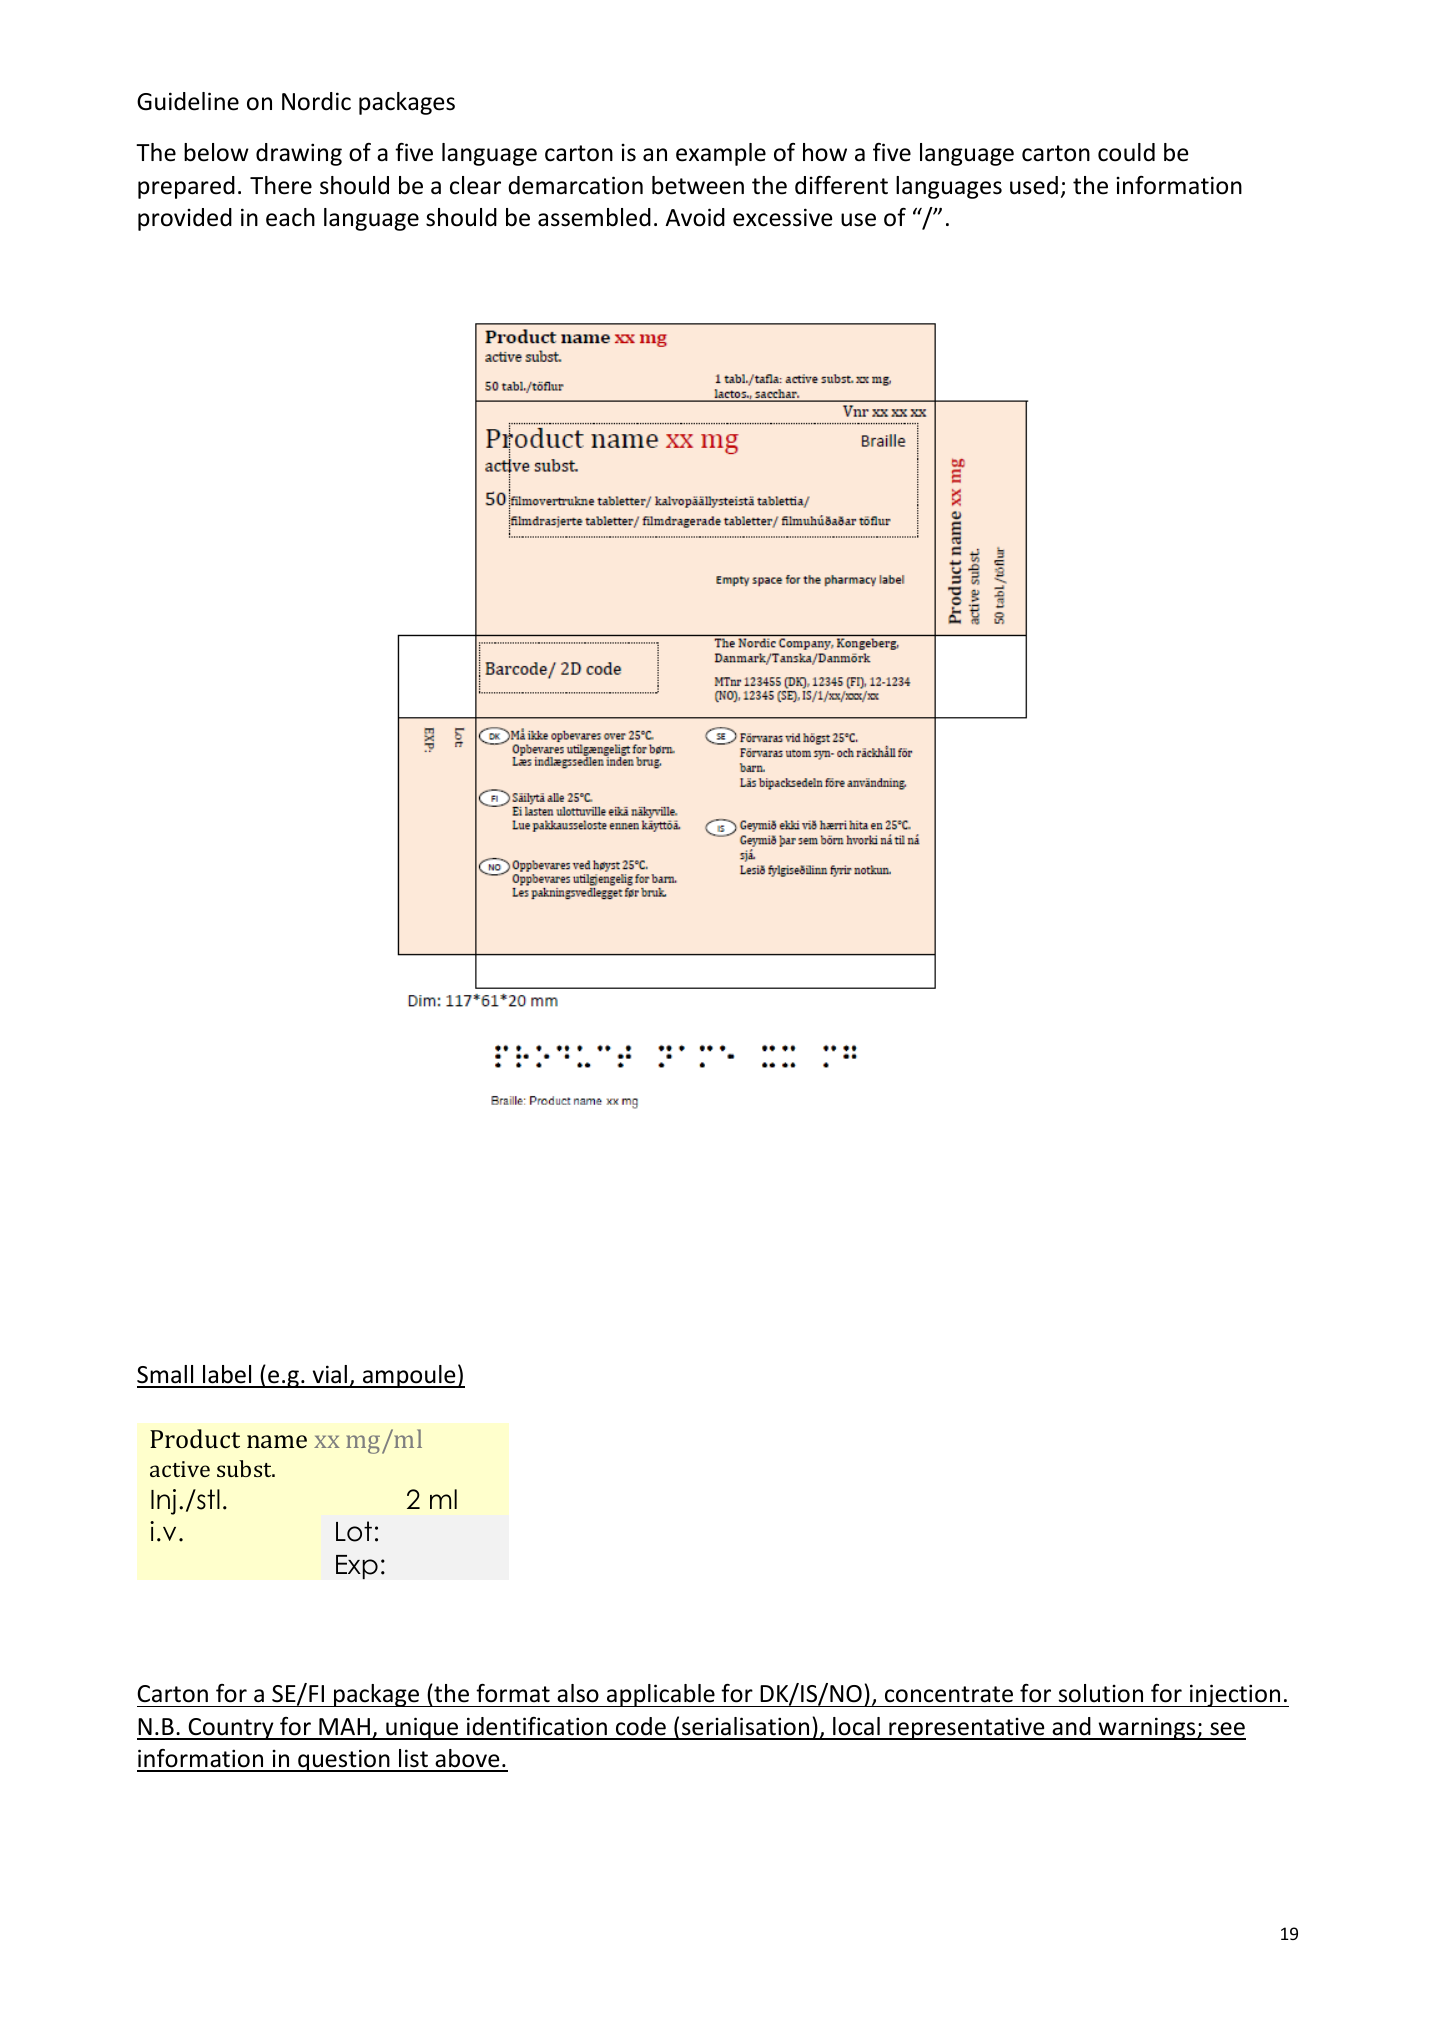 This document has height=2031, width=1436. What do you see at coordinates (1126, 152) in the document?
I see `could` at bounding box center [1126, 152].
